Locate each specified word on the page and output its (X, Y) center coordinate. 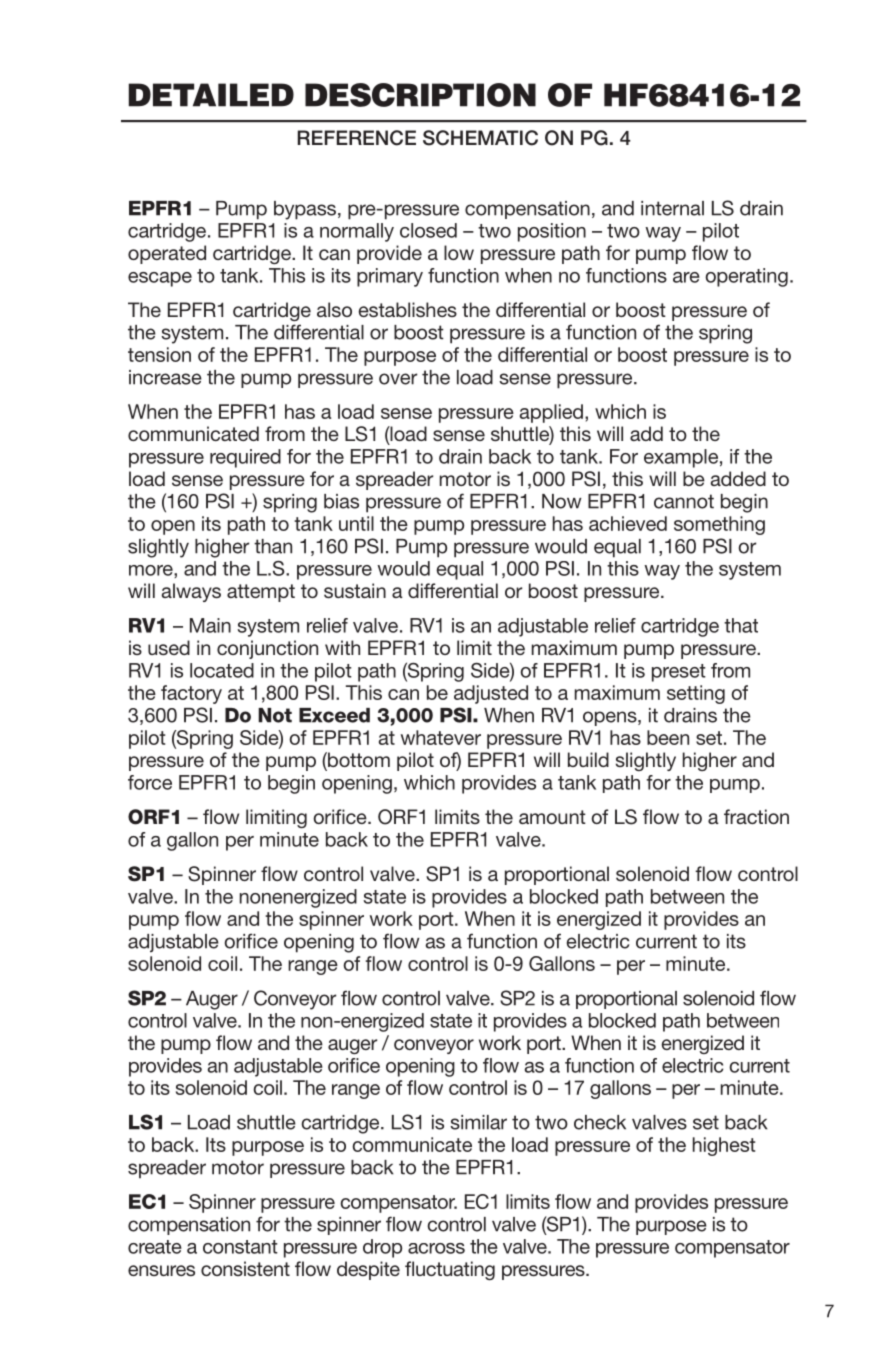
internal (672, 208)
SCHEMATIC (480, 138)
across (436, 1248)
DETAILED (211, 95)
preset (679, 673)
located (222, 670)
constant (240, 1247)
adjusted (491, 694)
